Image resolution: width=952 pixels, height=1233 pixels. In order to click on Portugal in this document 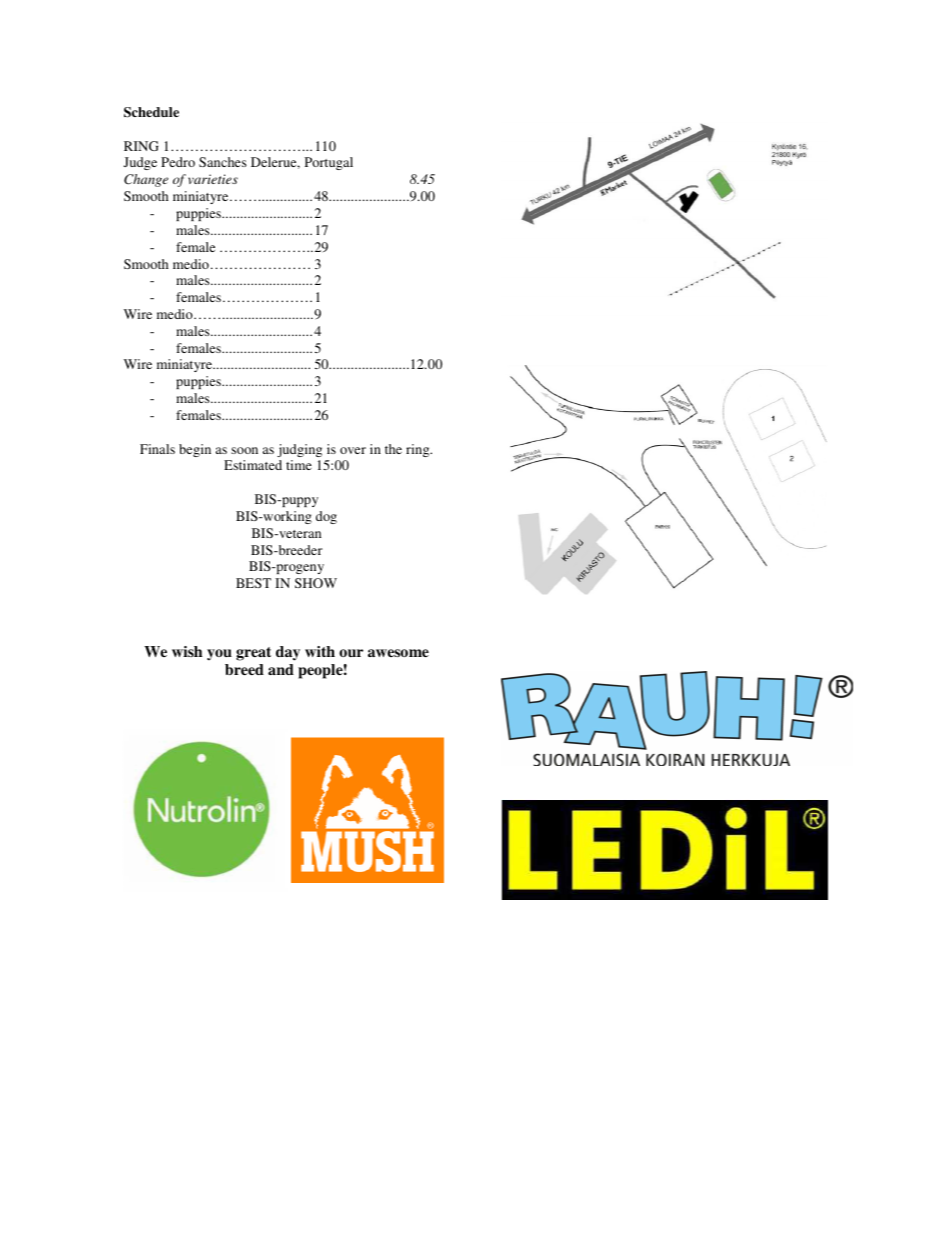, I will do `click(329, 163)`.
